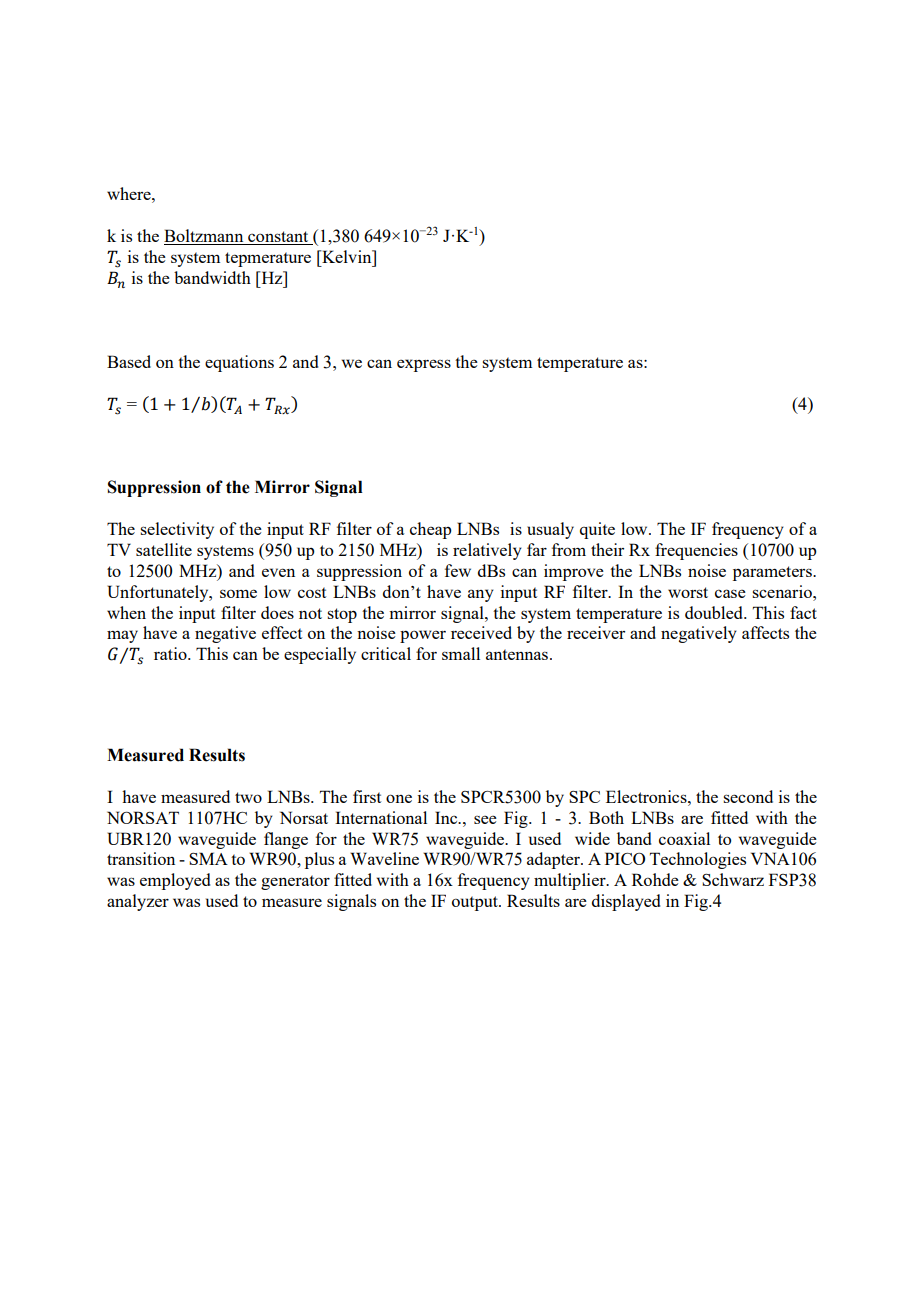  I want to click on employed, so click(175, 881).
